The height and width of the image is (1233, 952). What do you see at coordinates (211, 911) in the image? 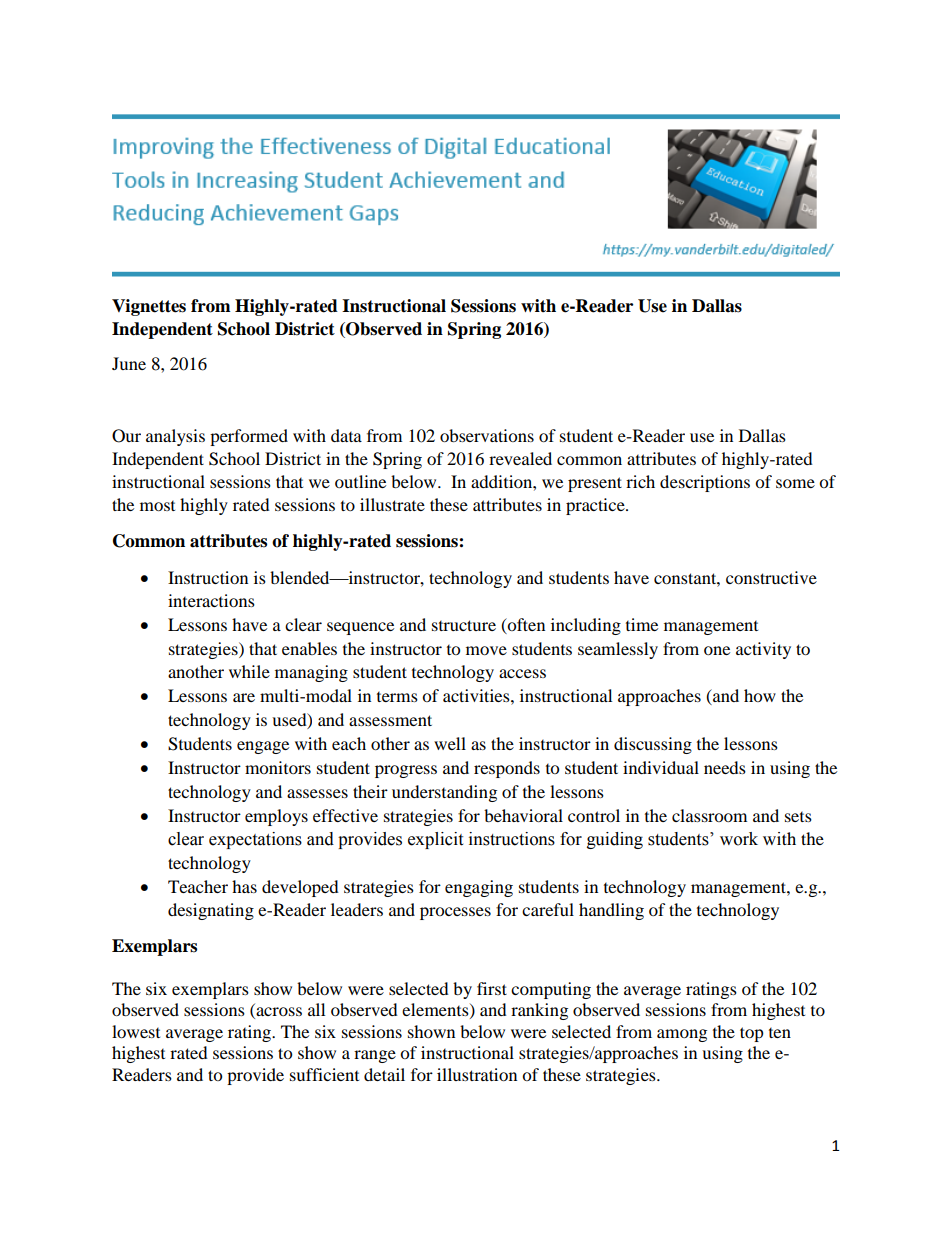
I see `designating` at bounding box center [211, 911].
